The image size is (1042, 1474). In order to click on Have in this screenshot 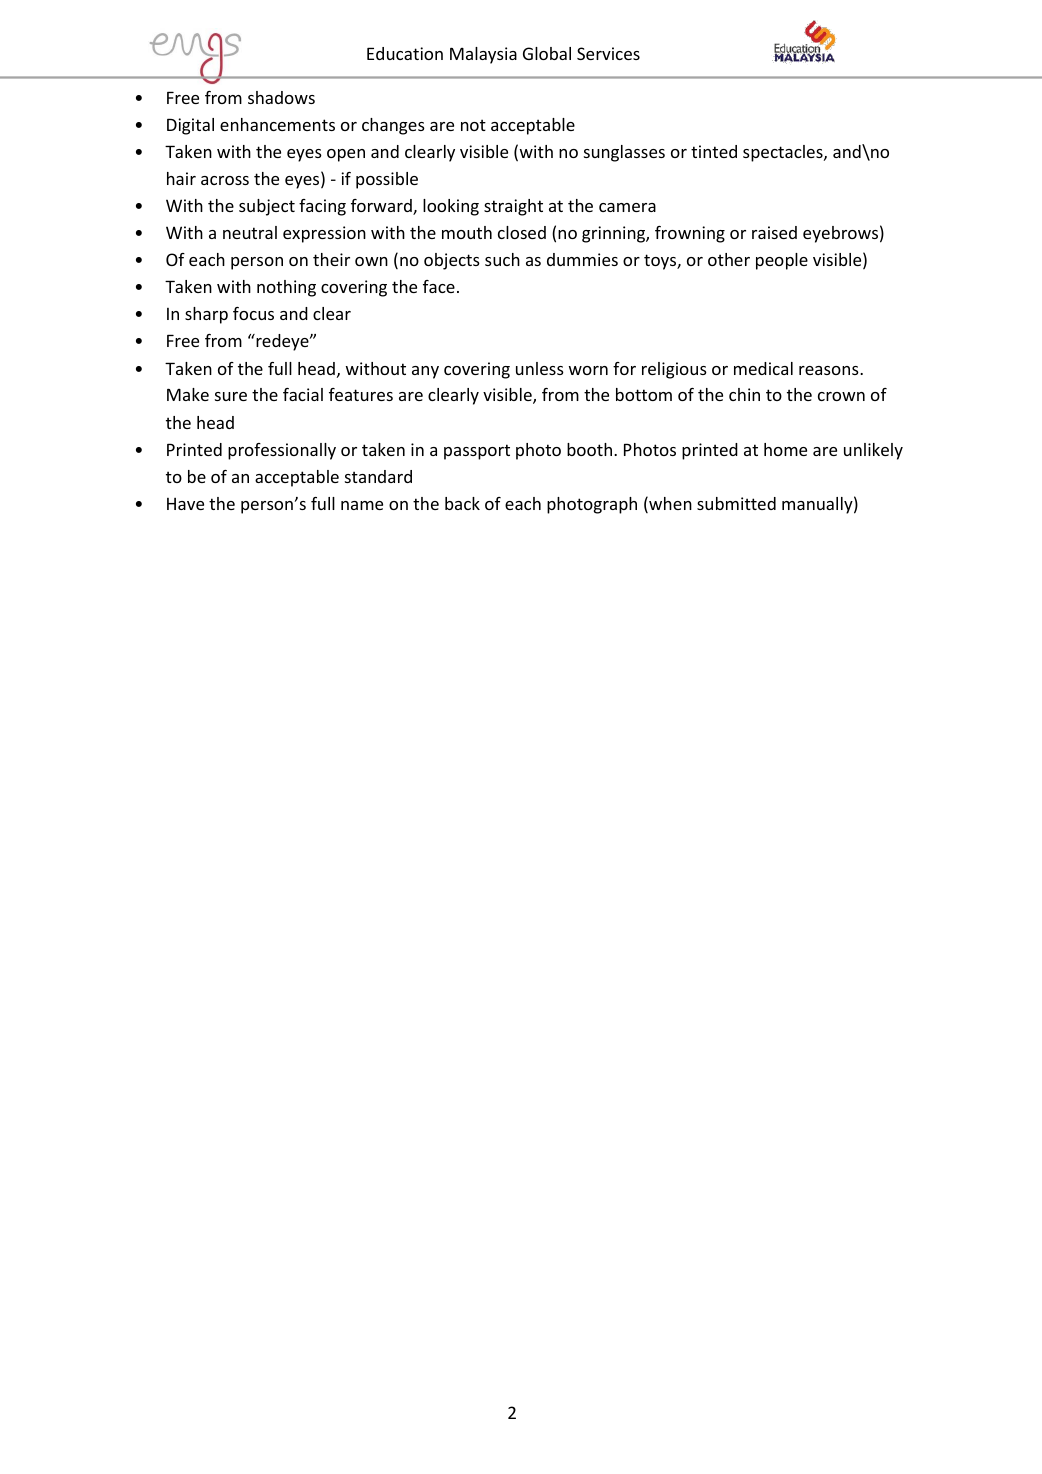, I will do `click(185, 503)`.
